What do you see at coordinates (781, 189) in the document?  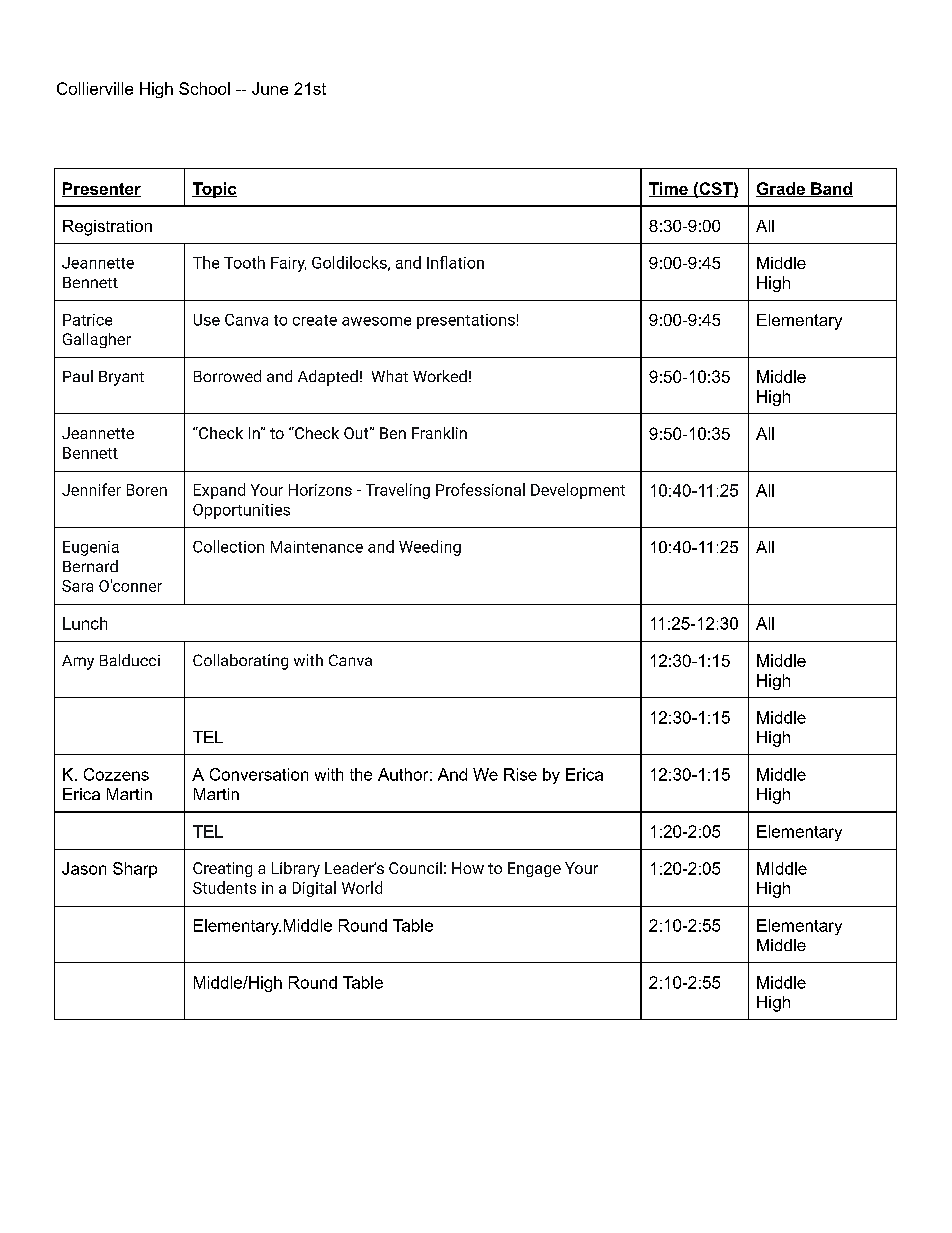 I see `Grade` at bounding box center [781, 189].
